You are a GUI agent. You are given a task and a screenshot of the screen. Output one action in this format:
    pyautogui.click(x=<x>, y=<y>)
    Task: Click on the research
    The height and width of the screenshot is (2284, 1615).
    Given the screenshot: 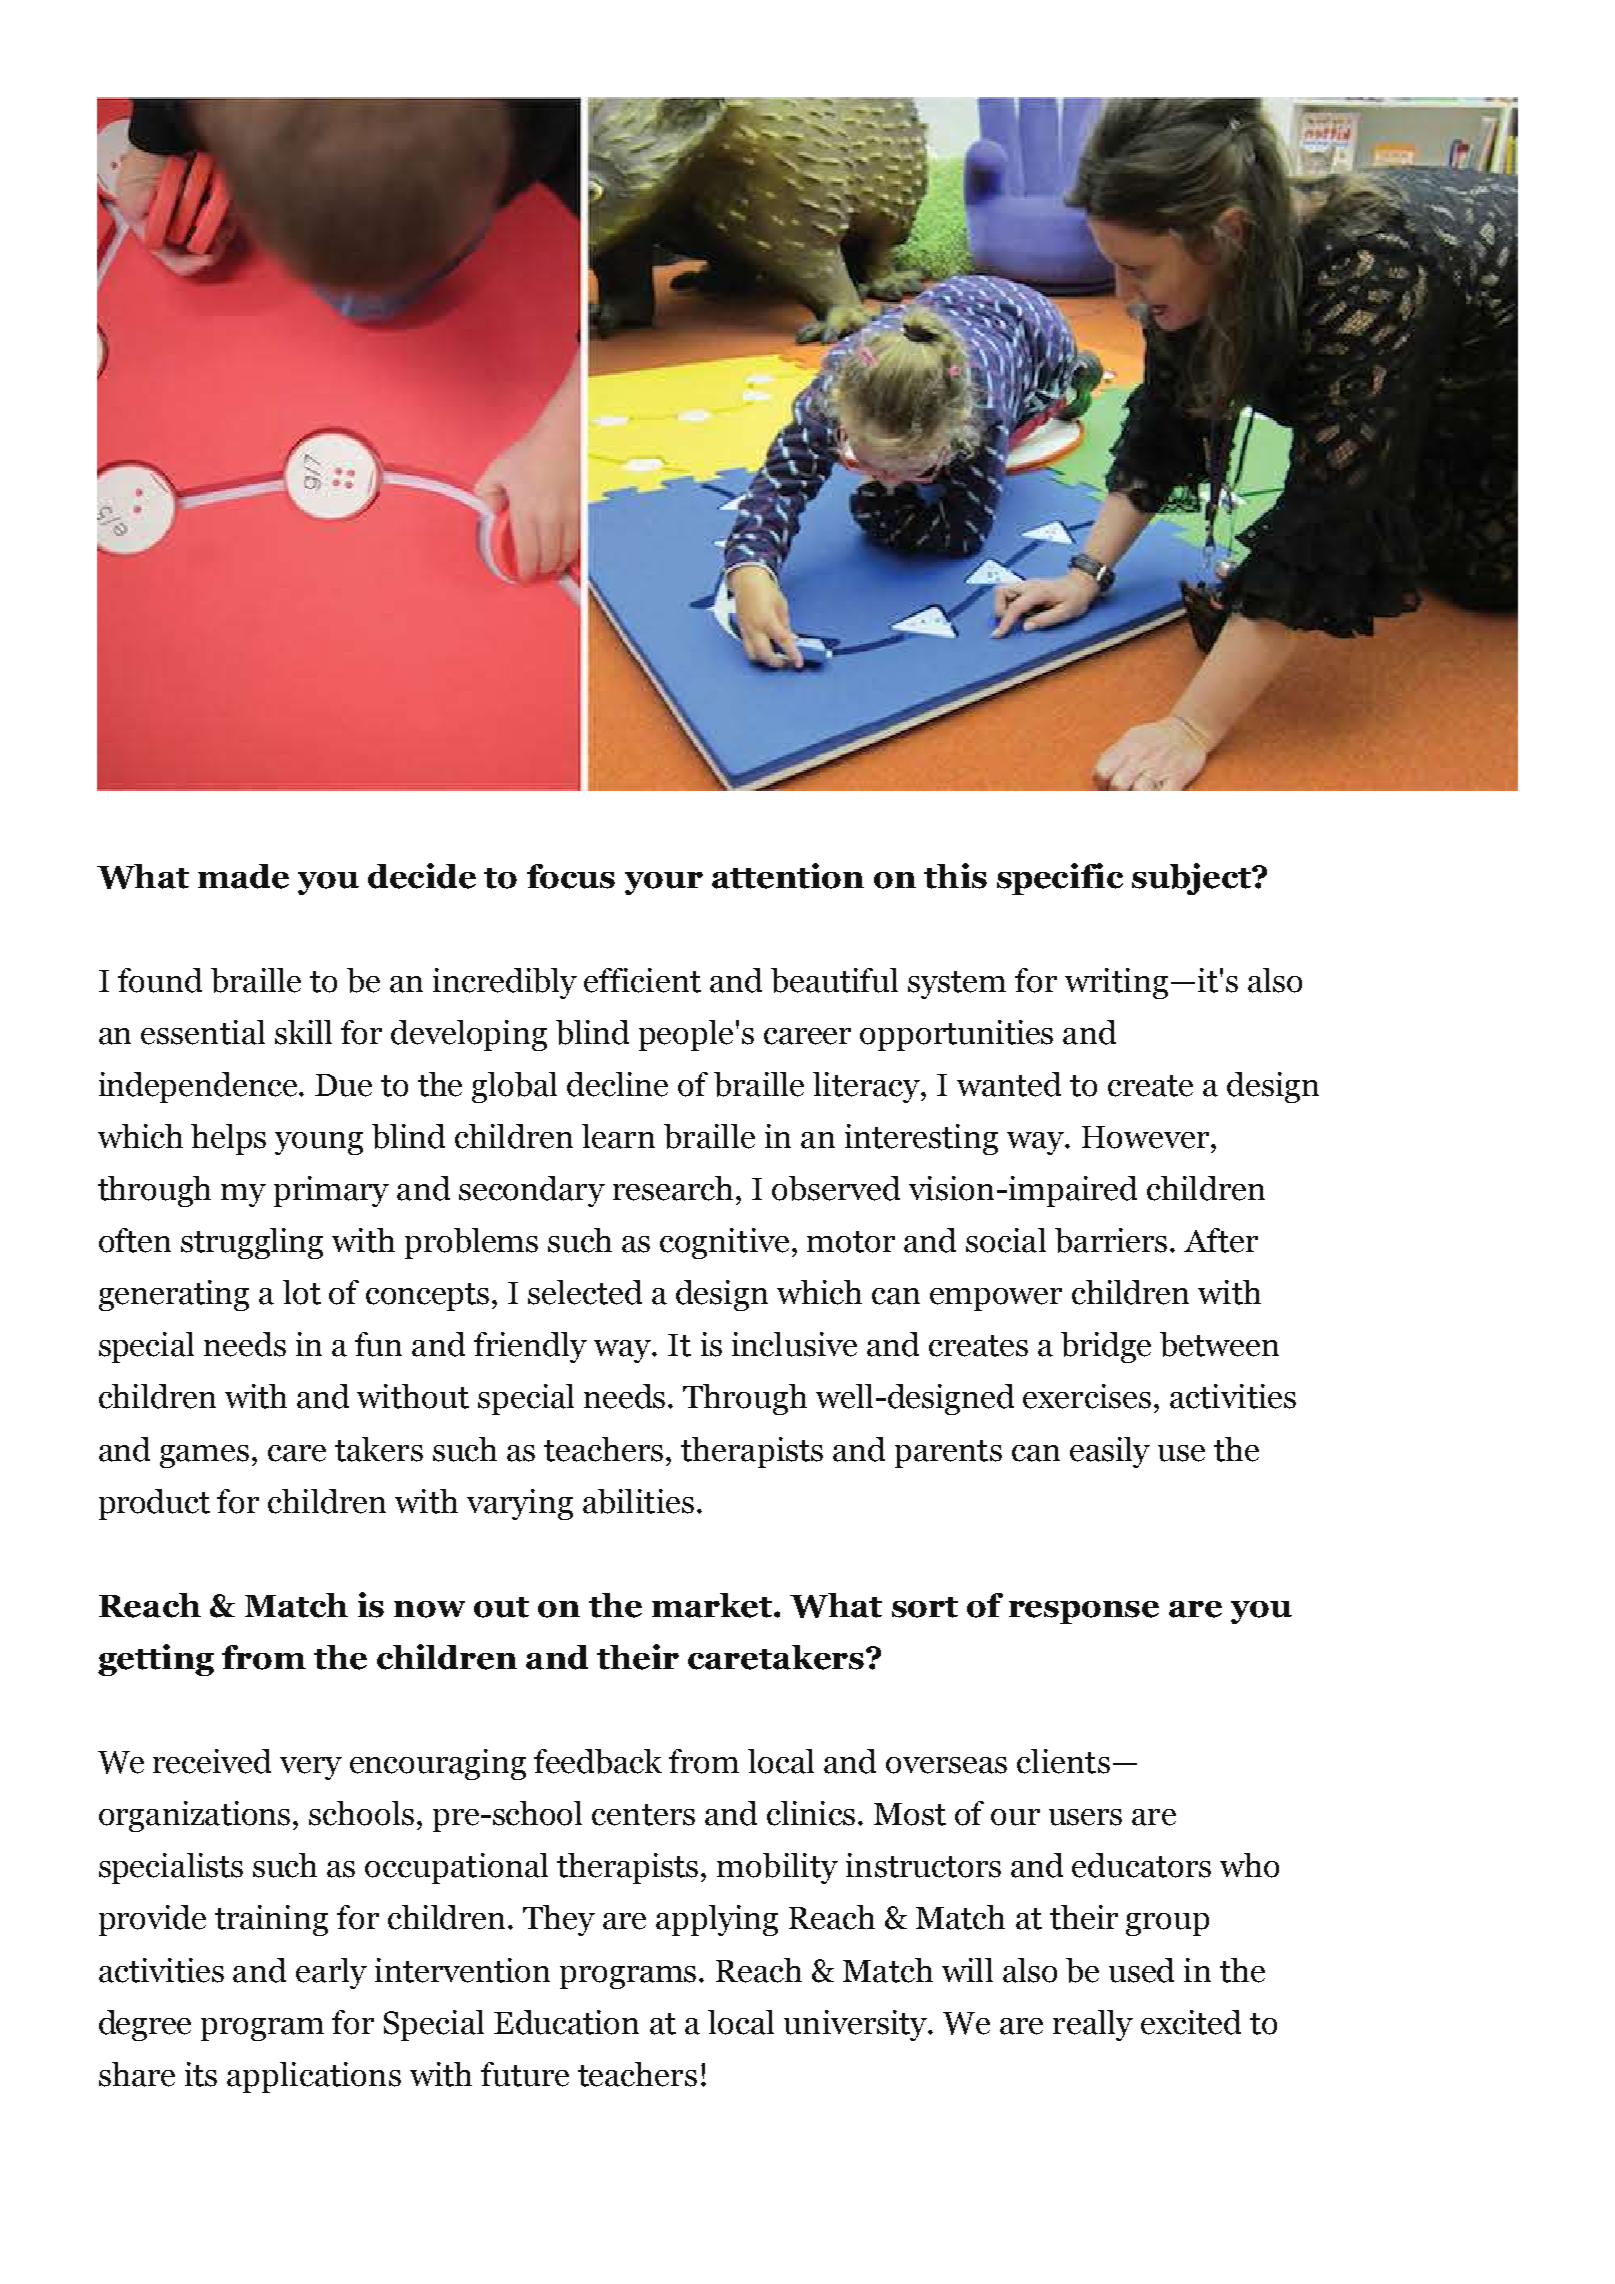 What is the action you would take?
    pyautogui.click(x=675, y=1188)
